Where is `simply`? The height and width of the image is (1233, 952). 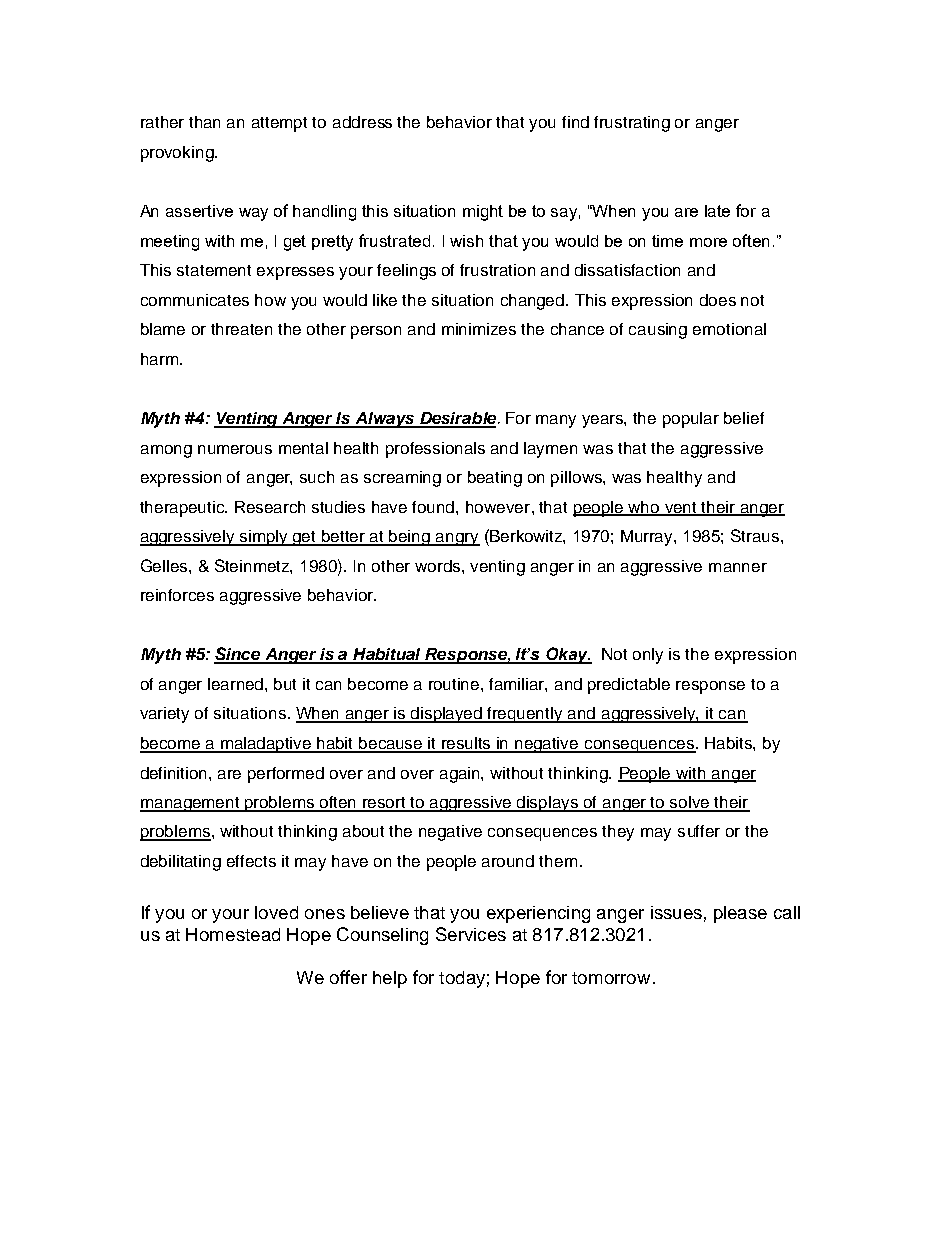 simply is located at coordinates (264, 538).
